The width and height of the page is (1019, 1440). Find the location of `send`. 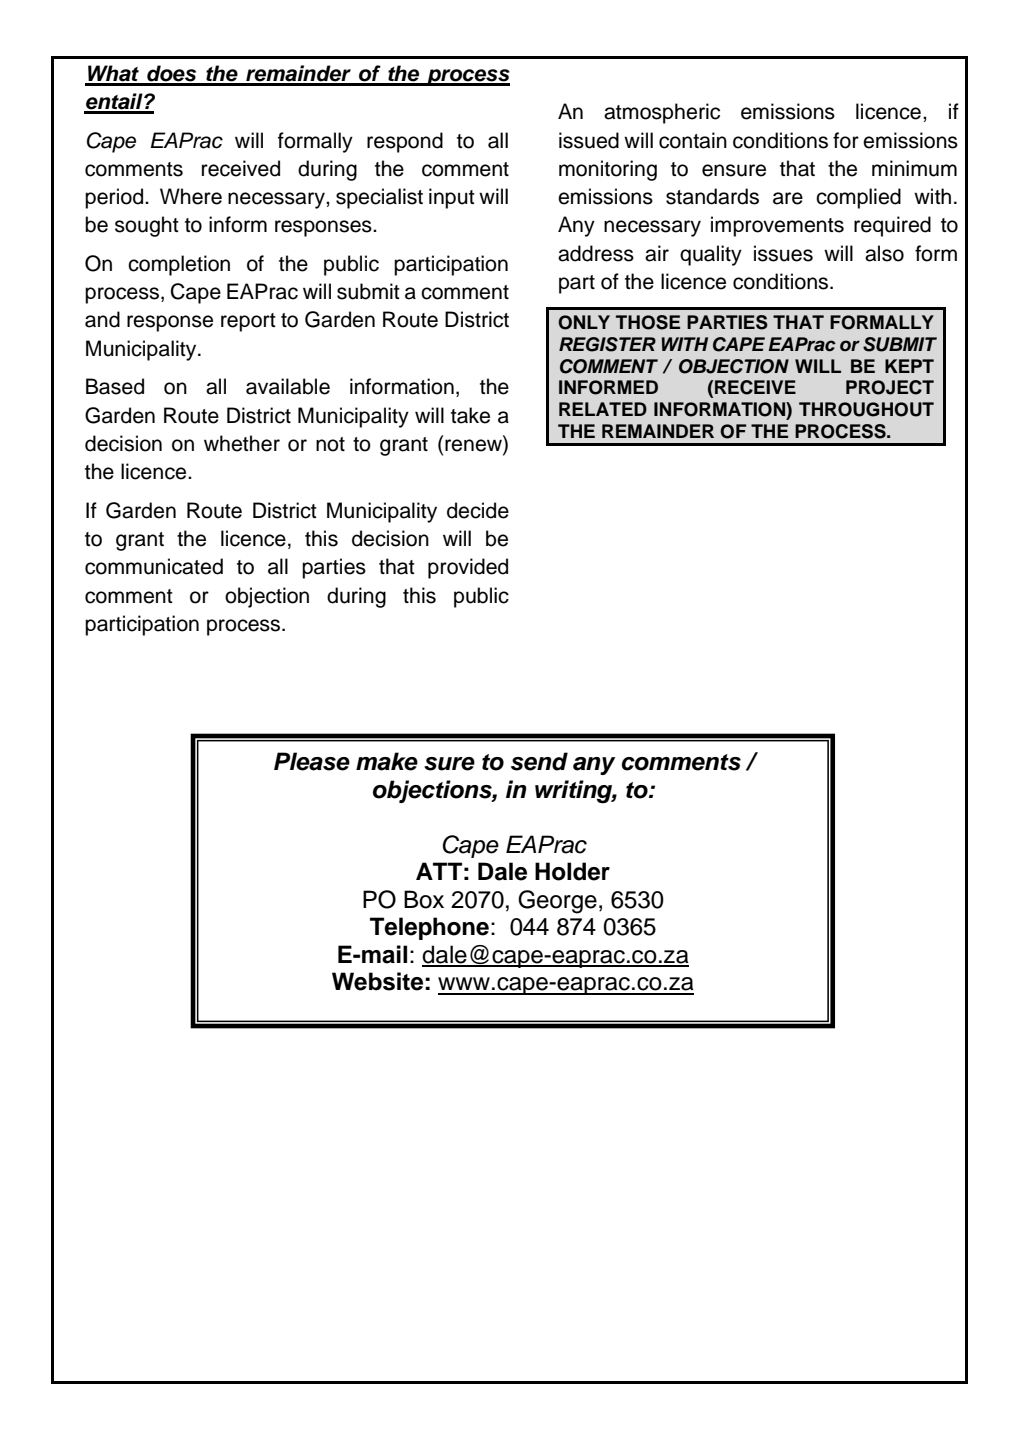

send is located at coordinates (539, 761).
